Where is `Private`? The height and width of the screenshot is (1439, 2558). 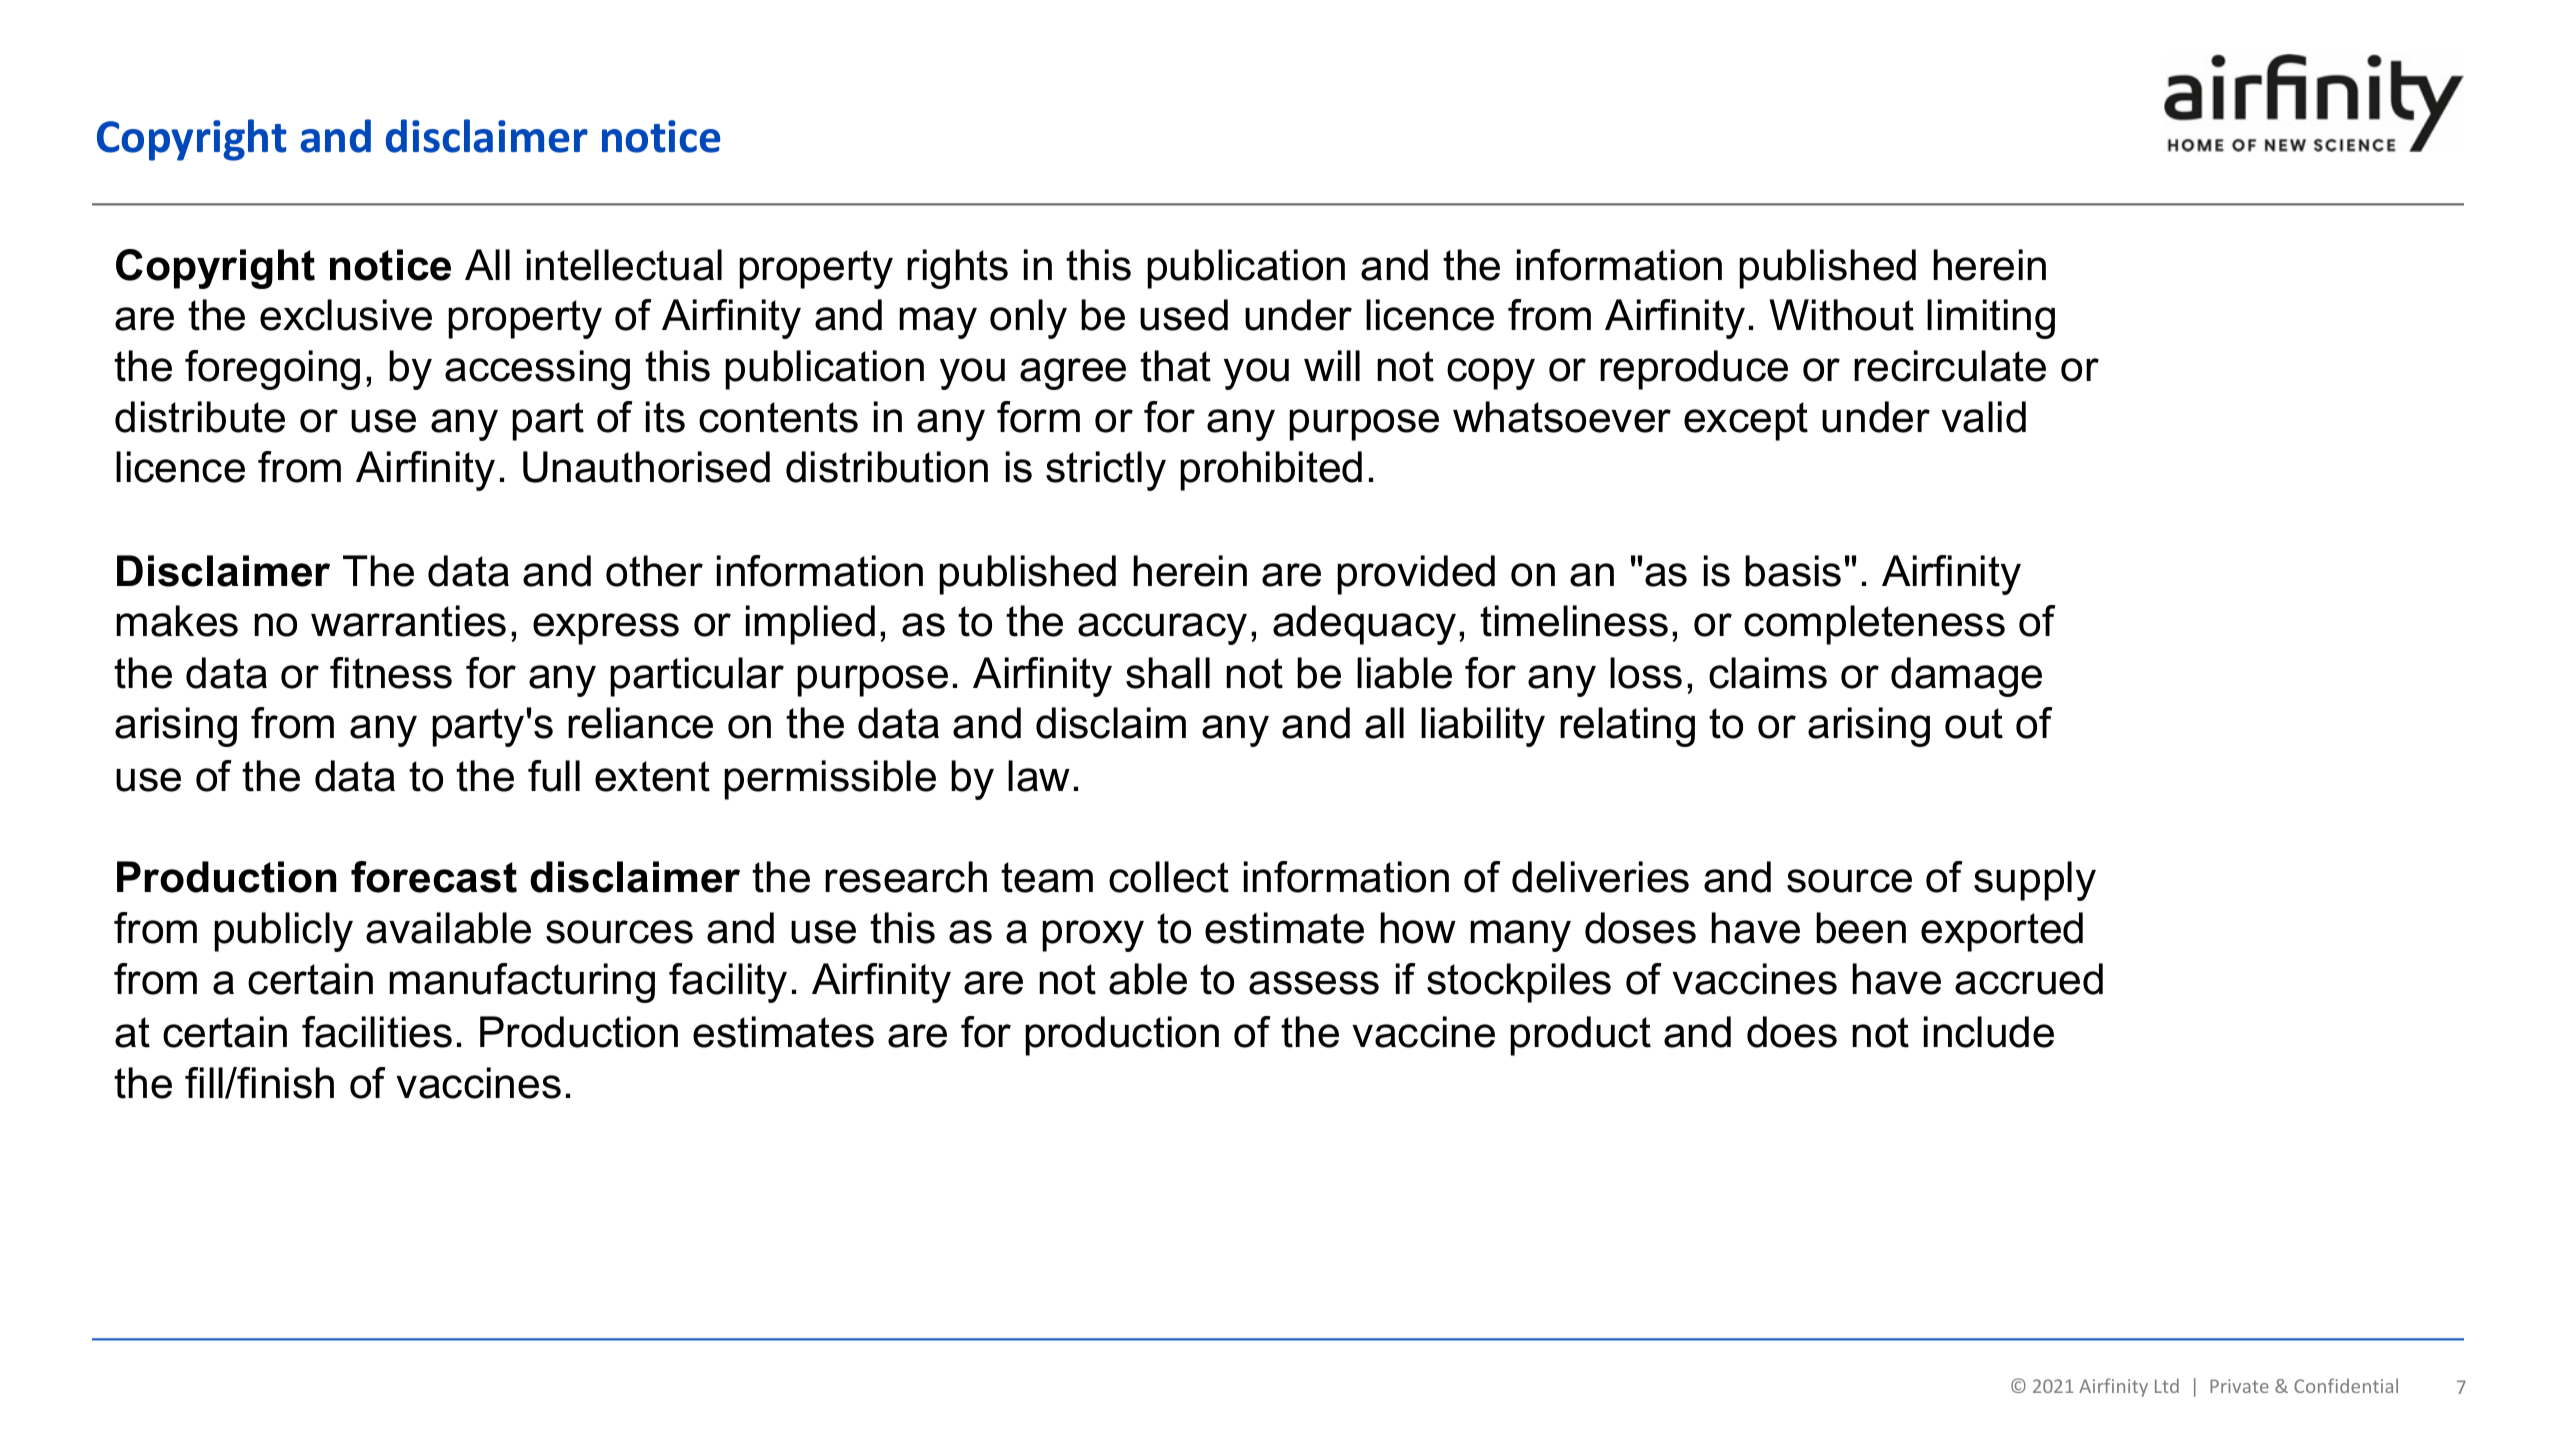
Private is located at coordinates (2239, 1386).
